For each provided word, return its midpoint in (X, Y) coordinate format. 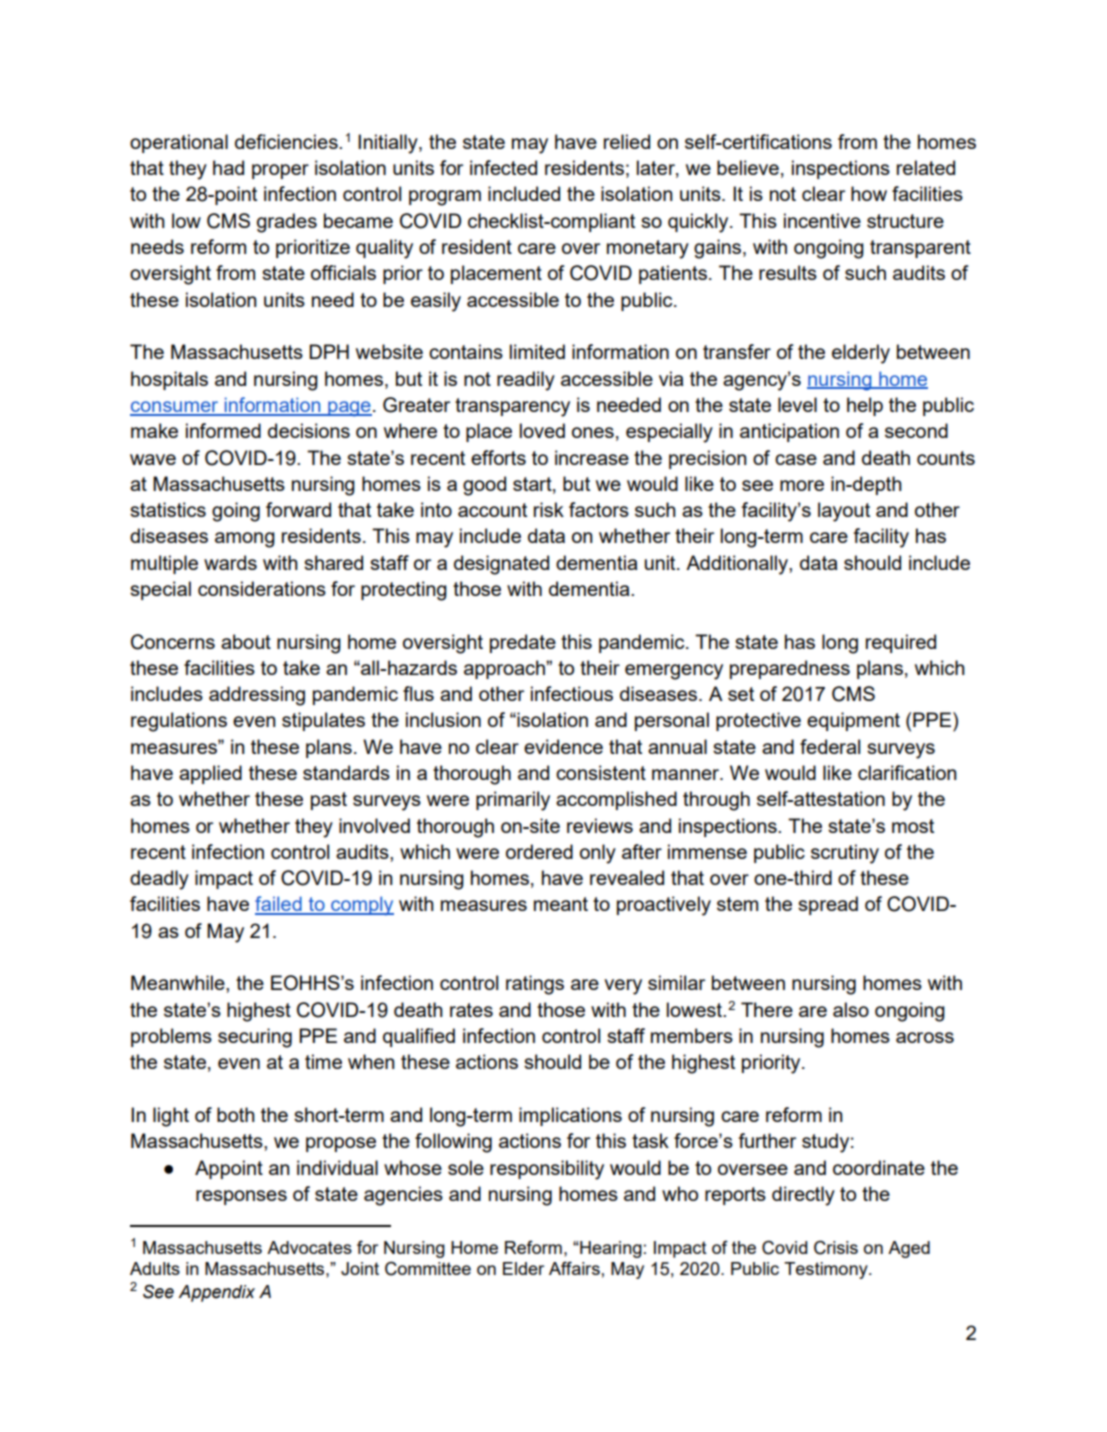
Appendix (216, 1293)
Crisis (836, 1247)
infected (503, 167)
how (869, 193)
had (228, 167)
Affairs (574, 1268)
